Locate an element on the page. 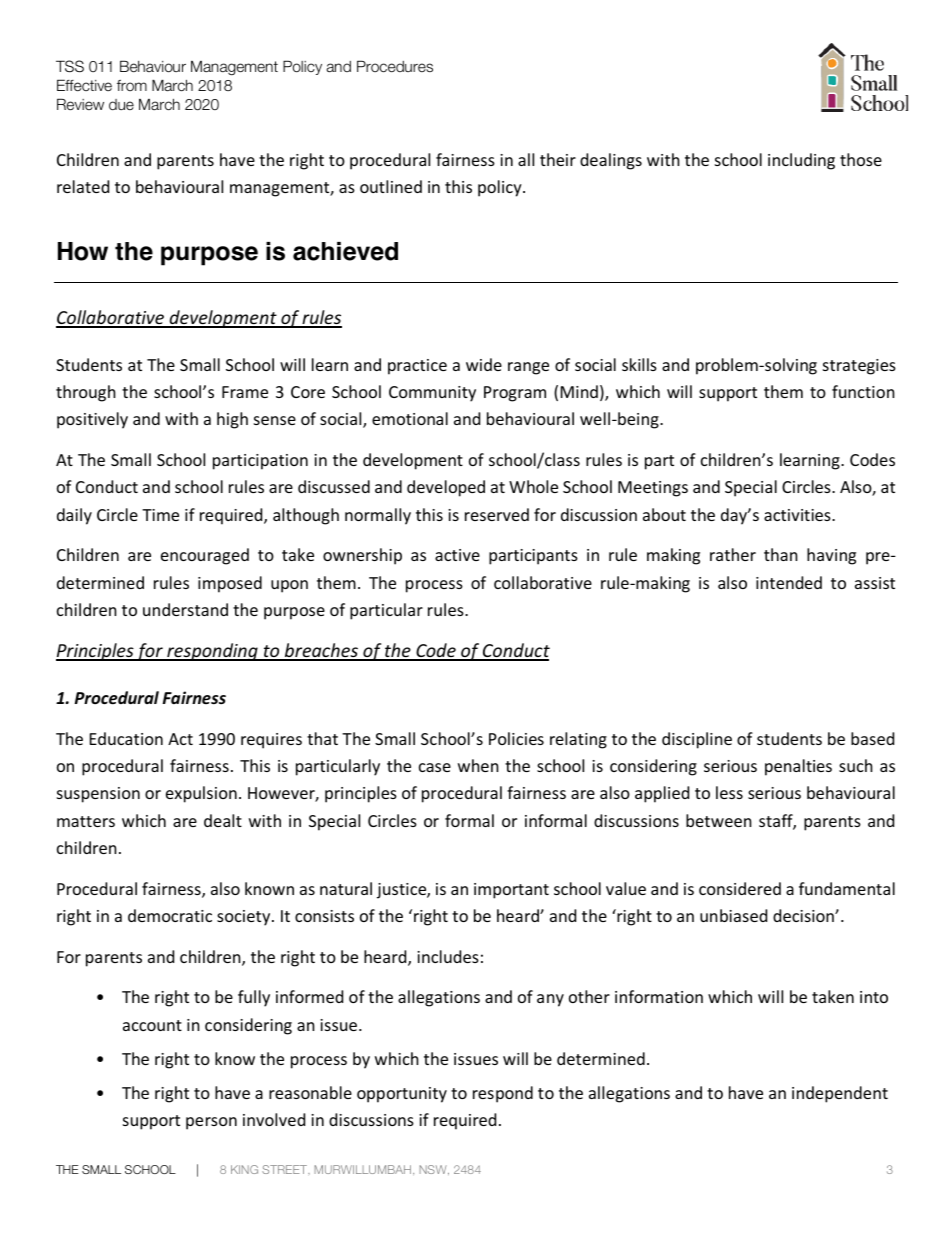 This page has width=952, height=1233. activities is located at coordinates (798, 515).
